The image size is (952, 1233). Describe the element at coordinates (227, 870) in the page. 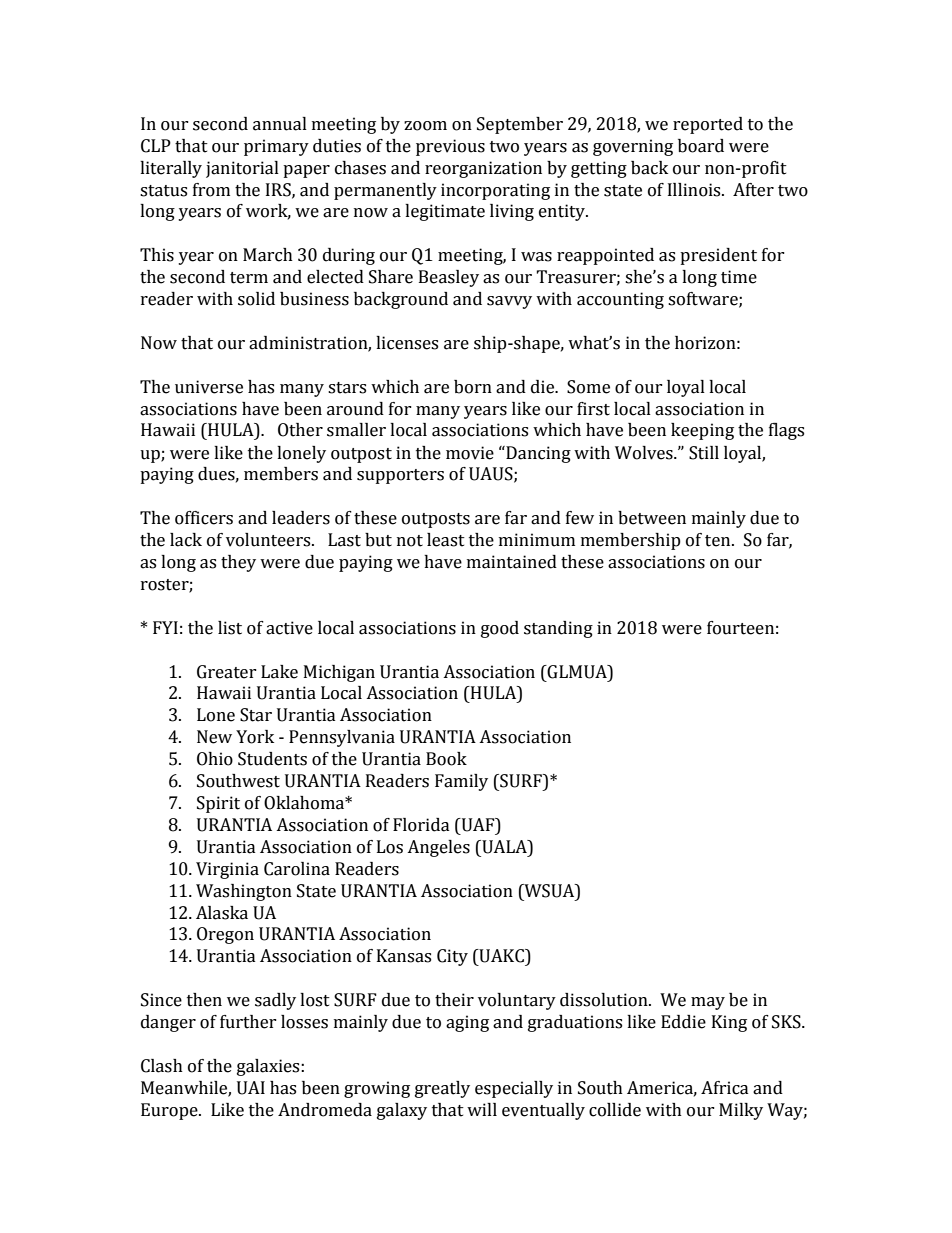

I see `Virginia` at that location.
